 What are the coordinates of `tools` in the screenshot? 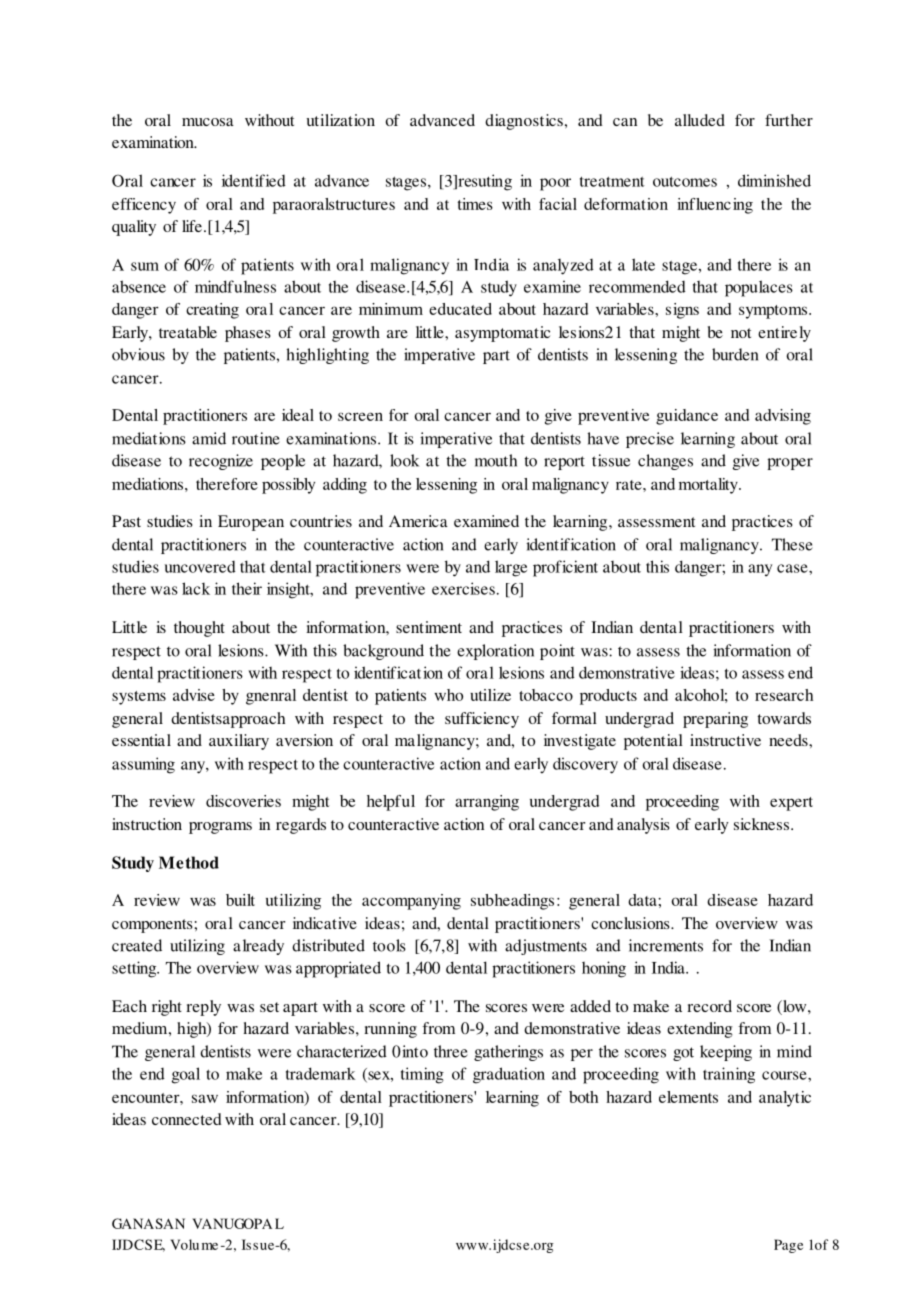 It's located at (389, 945).
